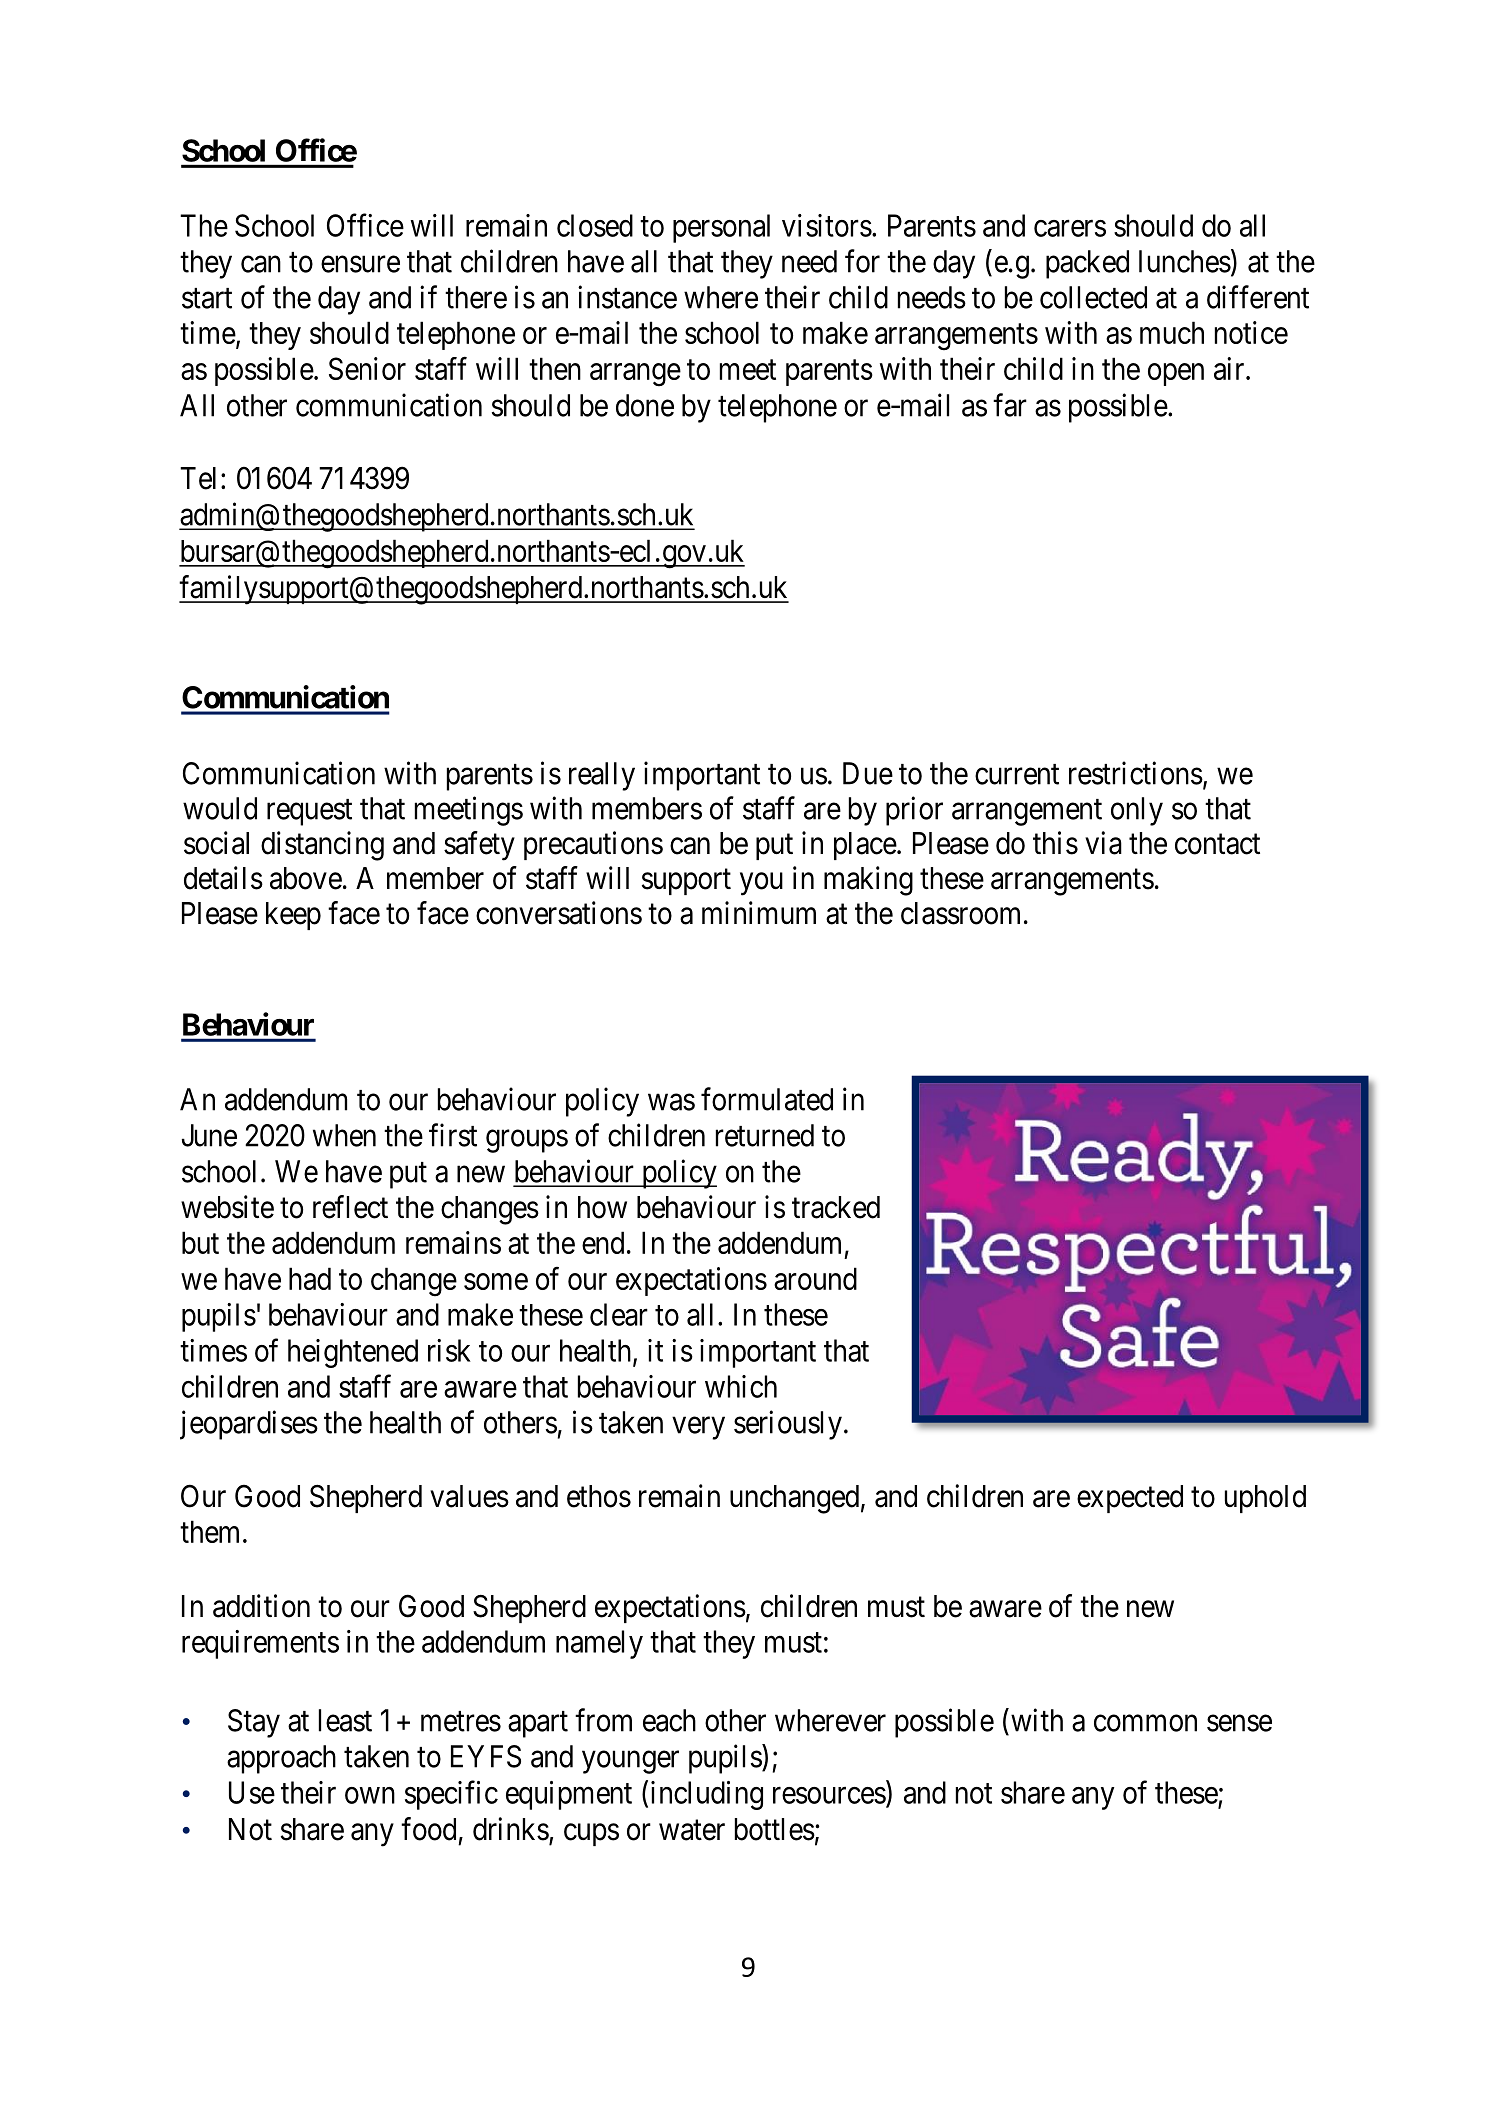 This screenshot has width=1497, height=2118. Describe the element at coordinates (1185, 261) in the screenshot. I see `lunches` at that location.
